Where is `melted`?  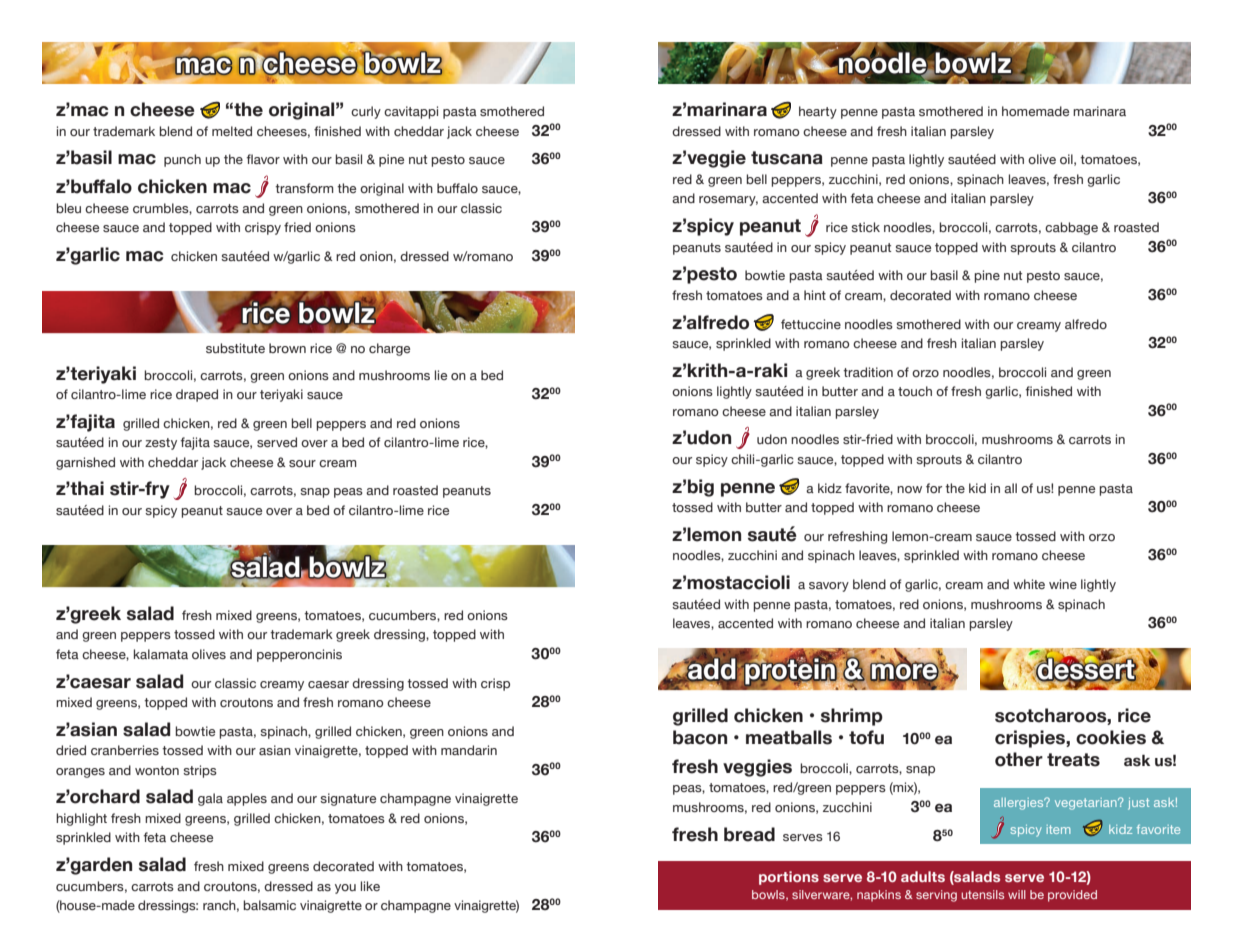 melted is located at coordinates (232, 131).
